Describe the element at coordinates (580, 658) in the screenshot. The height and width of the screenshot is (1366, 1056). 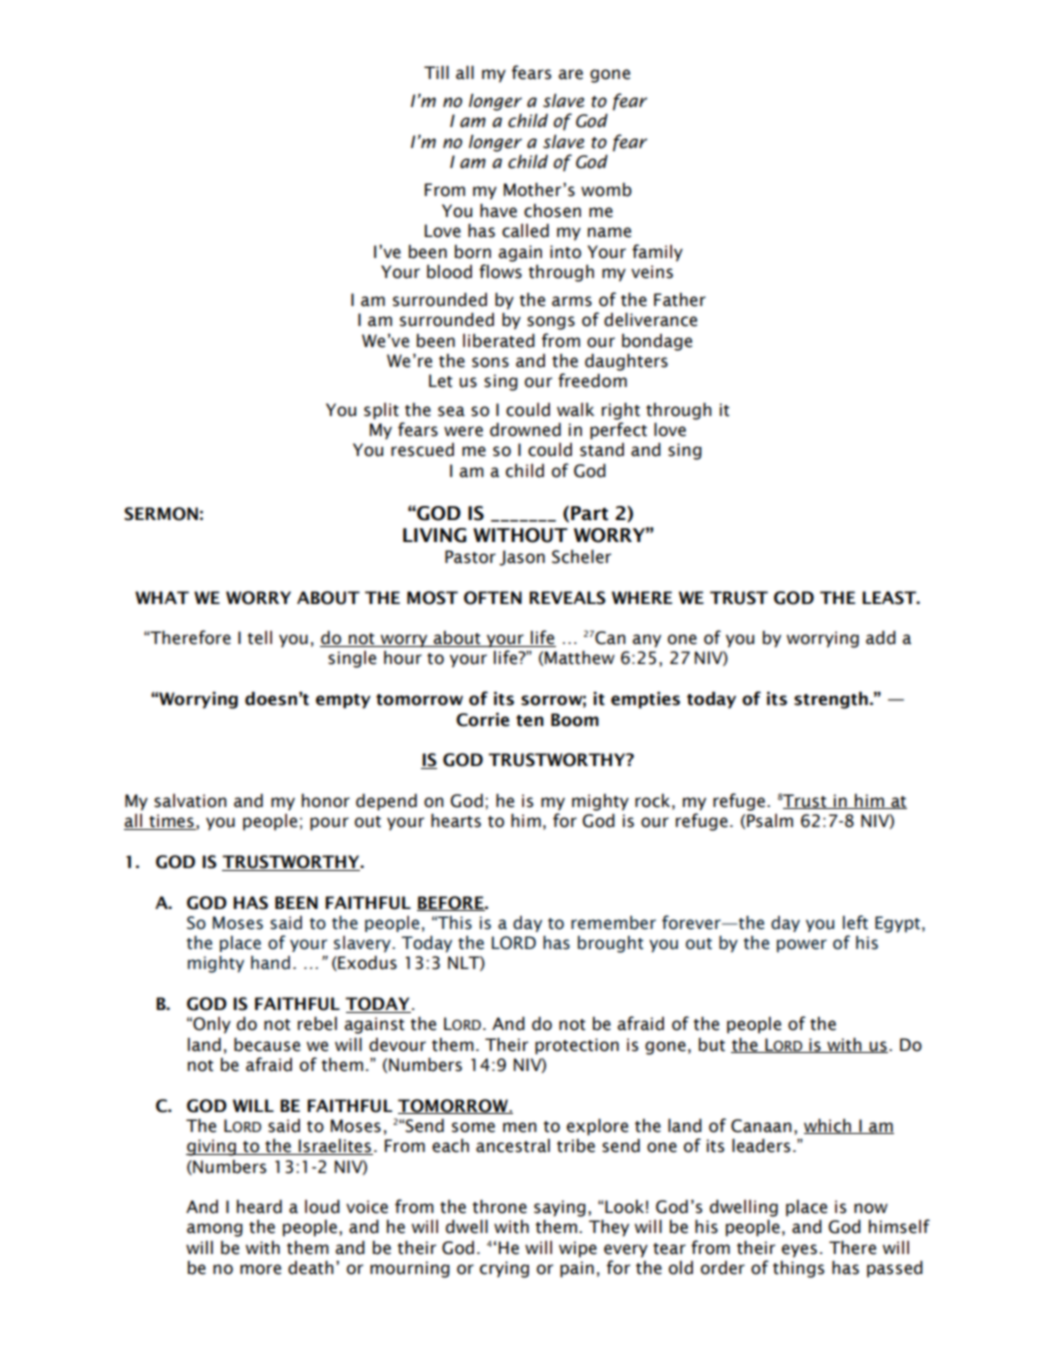
I see `Matthew` at that location.
